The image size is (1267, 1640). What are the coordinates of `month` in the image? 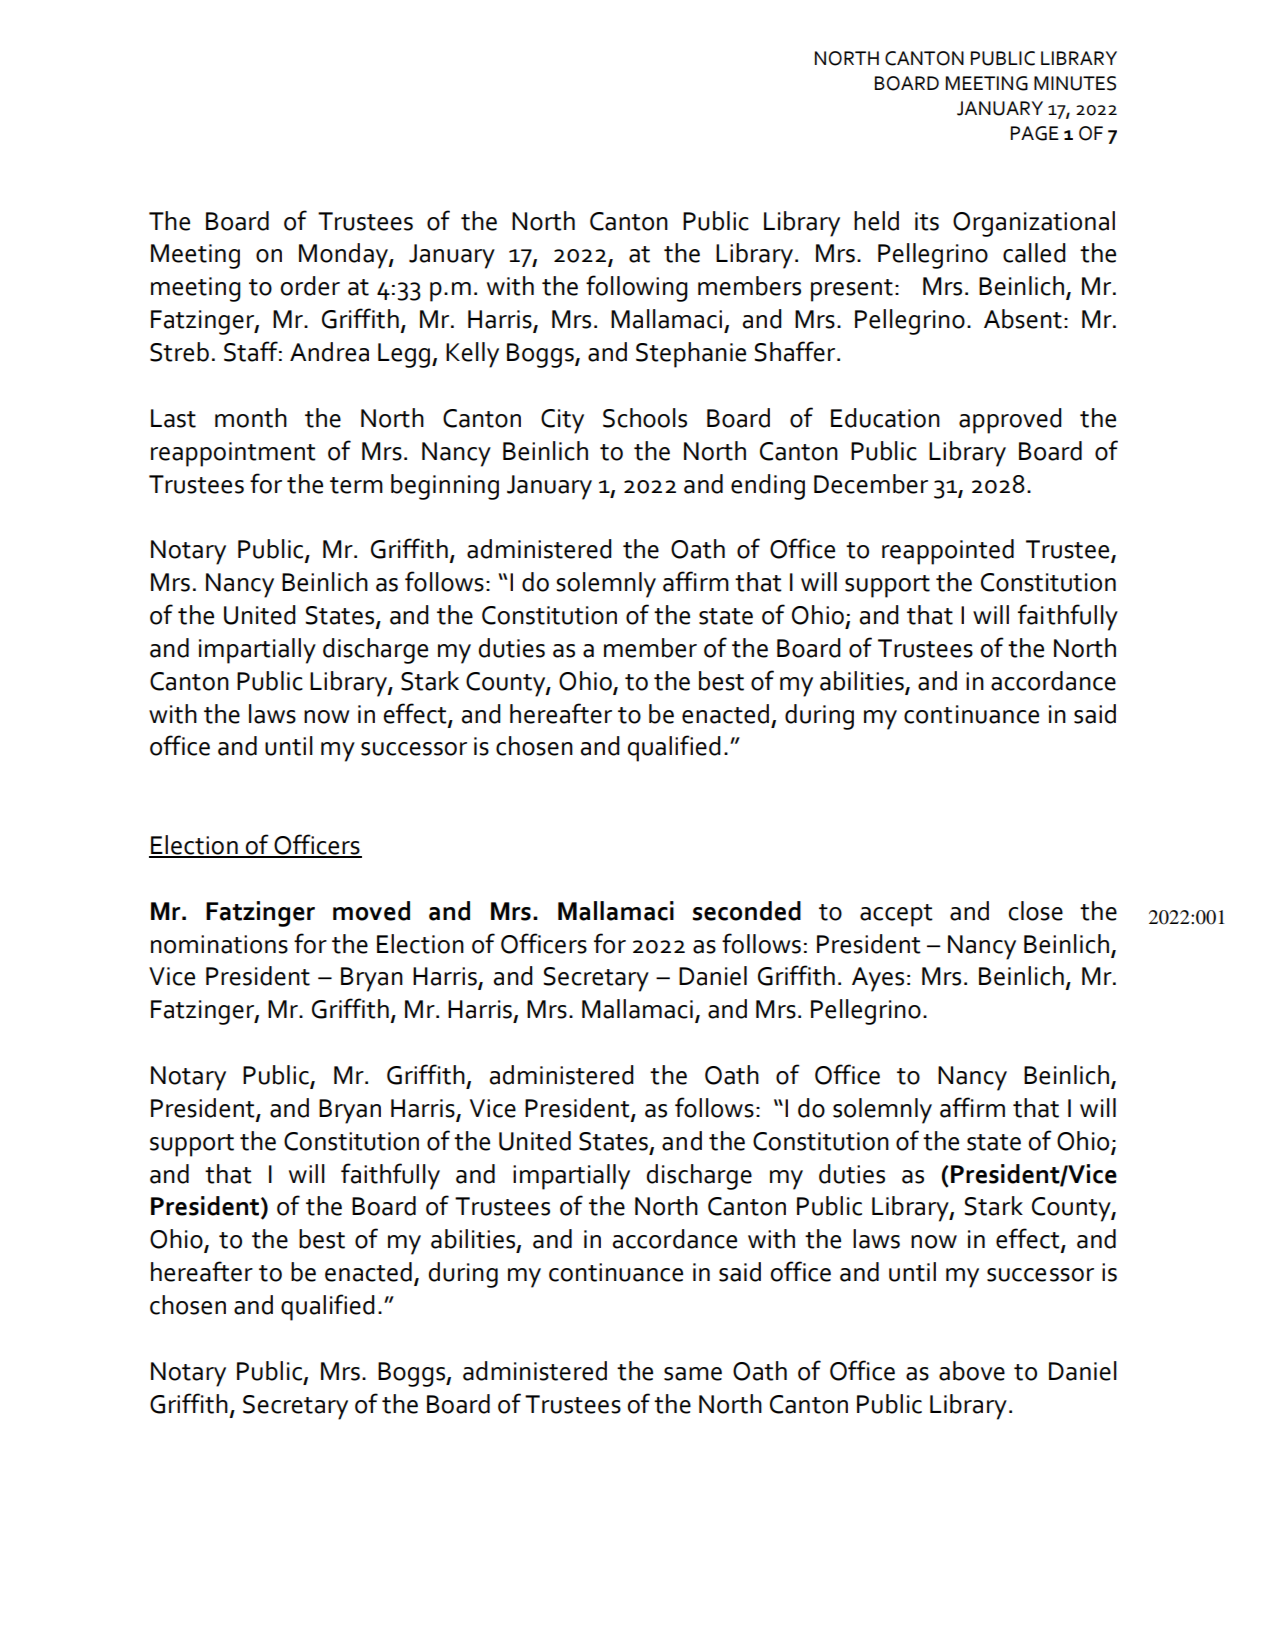 It's located at (251, 418).
